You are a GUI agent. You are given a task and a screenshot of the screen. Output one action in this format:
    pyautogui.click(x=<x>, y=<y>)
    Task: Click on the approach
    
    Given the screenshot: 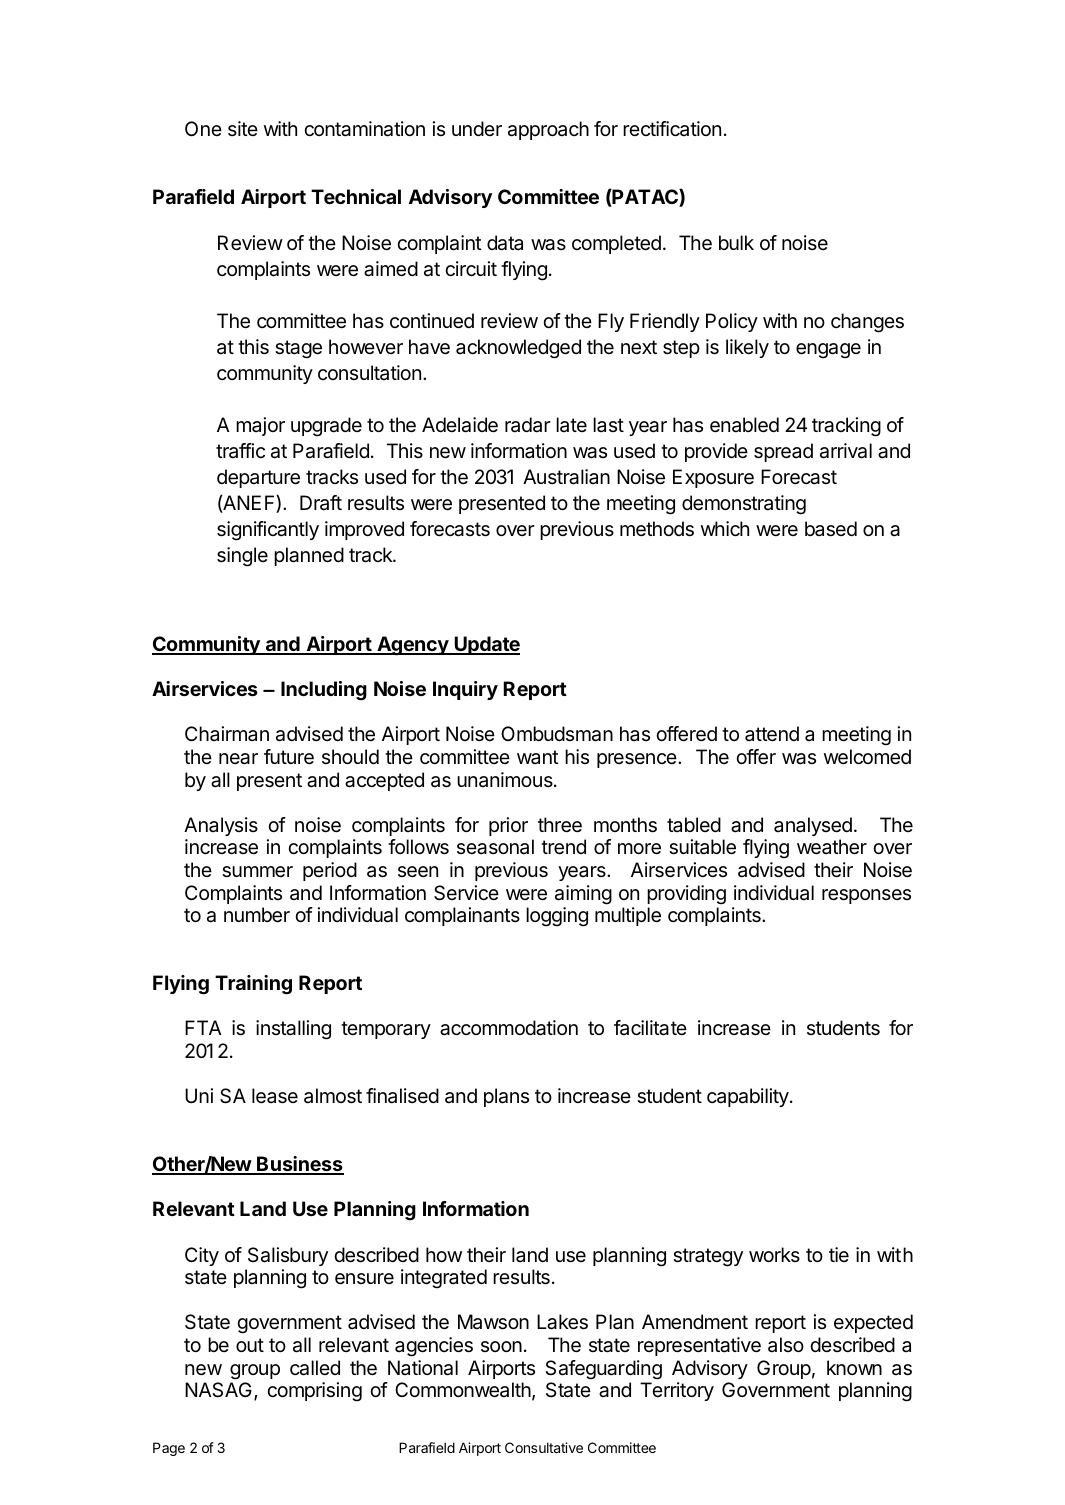 What is the action you would take?
    pyautogui.click(x=548, y=130)
